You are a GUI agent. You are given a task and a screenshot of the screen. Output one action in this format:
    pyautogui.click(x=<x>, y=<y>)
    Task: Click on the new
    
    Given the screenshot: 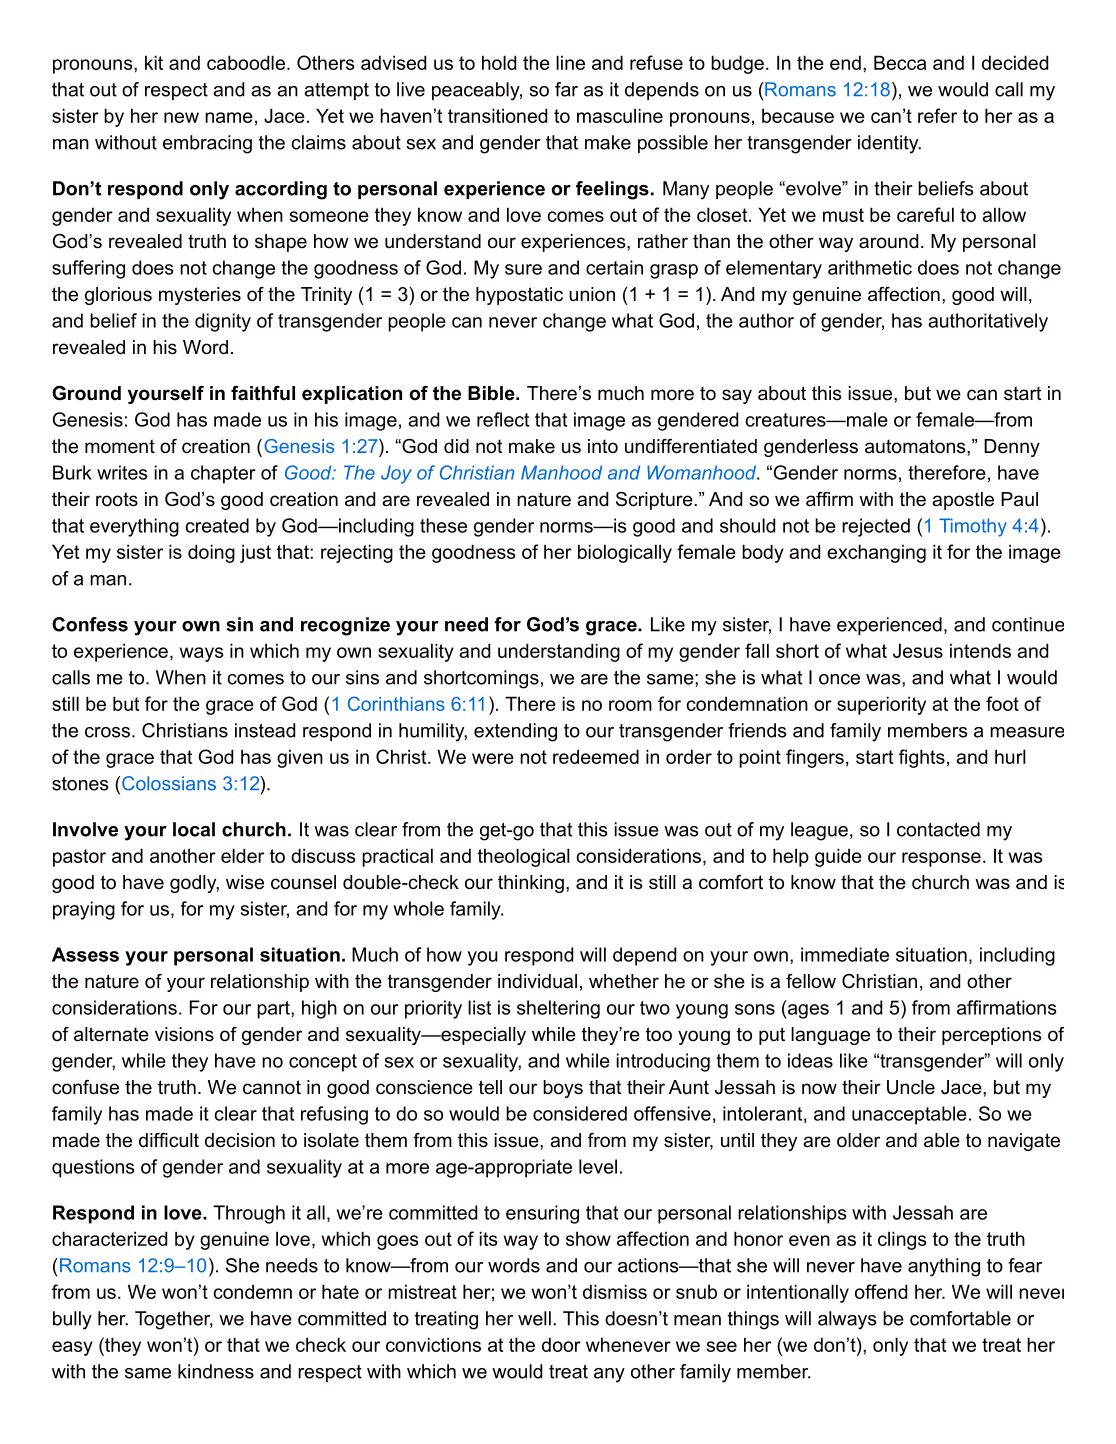 What is the action you would take?
    pyautogui.click(x=181, y=117)
